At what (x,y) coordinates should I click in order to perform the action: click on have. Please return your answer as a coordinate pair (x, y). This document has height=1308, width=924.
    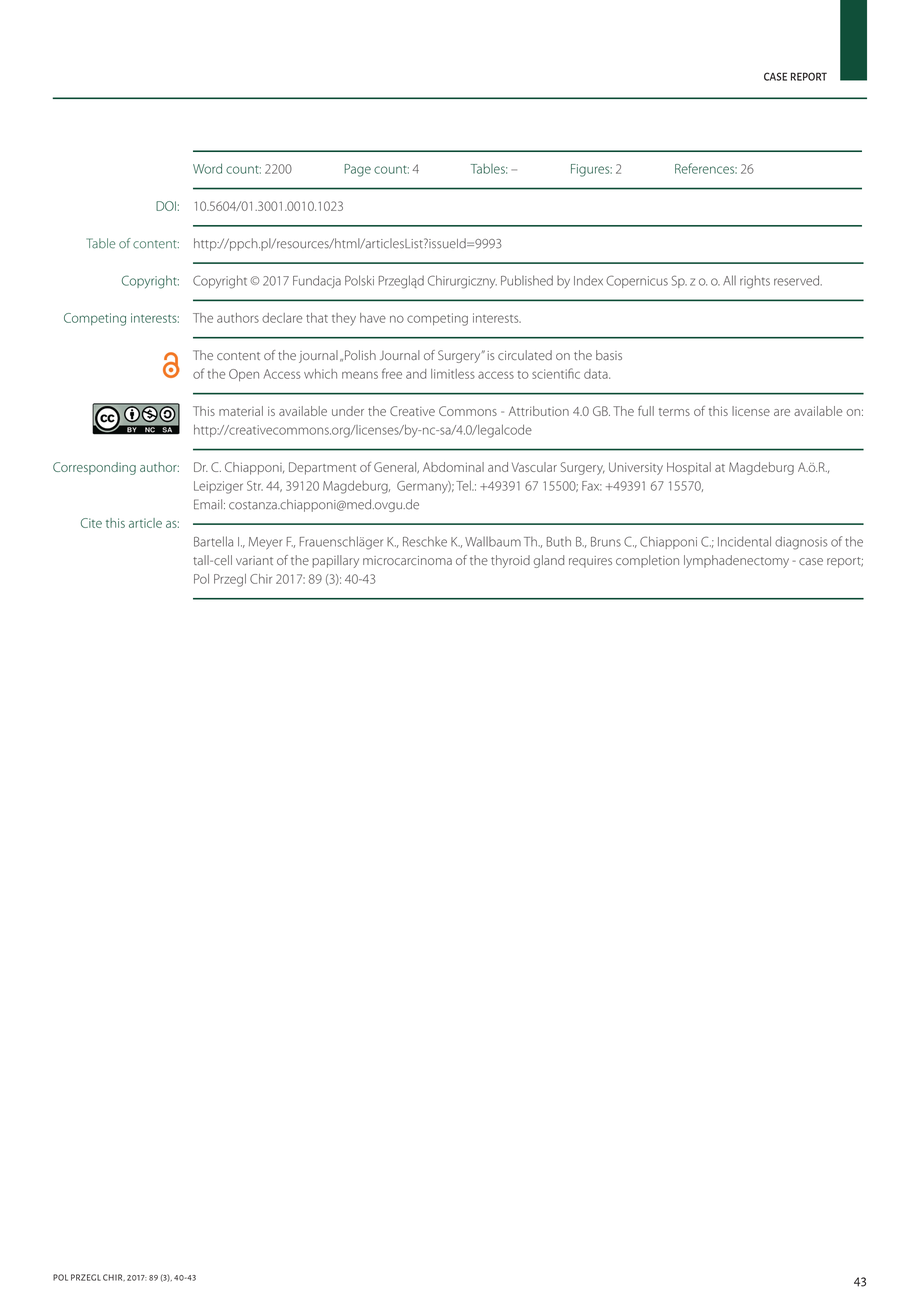
    Looking at the image, I should click on (373, 318).
